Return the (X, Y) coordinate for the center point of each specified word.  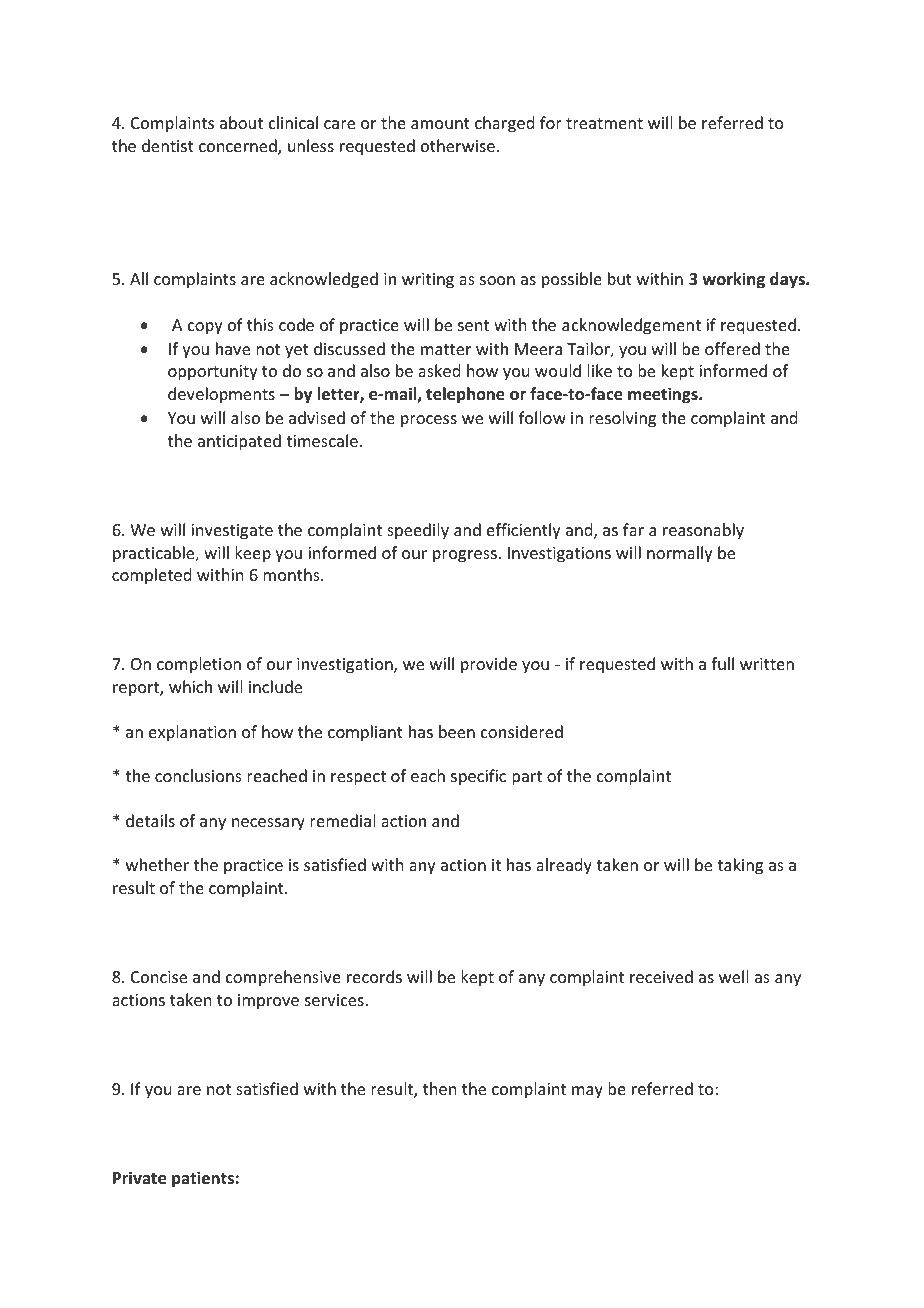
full (722, 663)
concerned (239, 147)
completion (199, 665)
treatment (604, 123)
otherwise (458, 145)
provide (489, 665)
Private (139, 1178)
